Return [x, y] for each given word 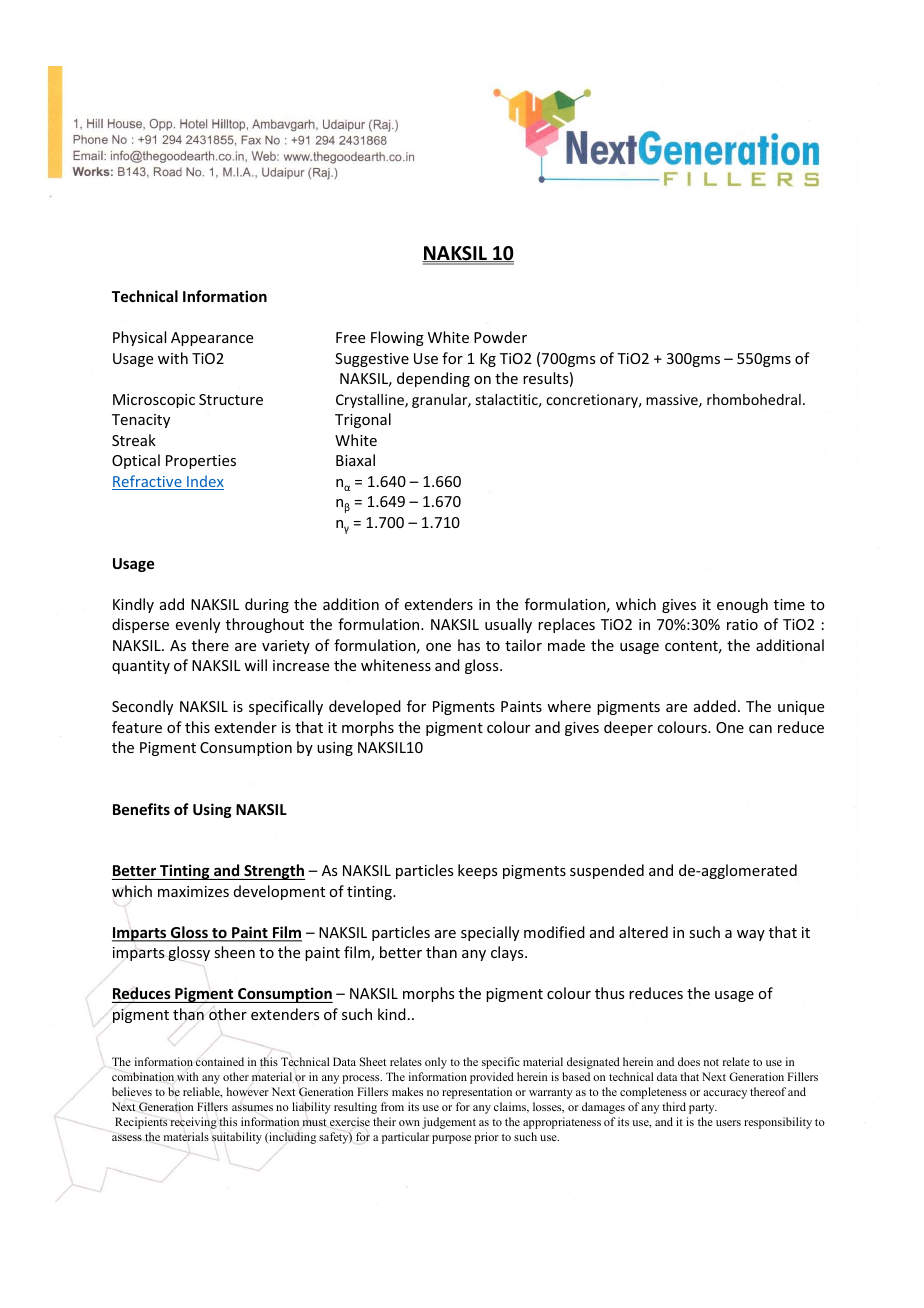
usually [508, 625]
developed [365, 707]
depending [433, 379]
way [751, 935]
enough [742, 605]
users [728, 1123]
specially [490, 933]
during [267, 605]
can [760, 729]
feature [137, 727]
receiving [193, 1123]
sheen [234, 952]
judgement [449, 1123]
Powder [500, 337]
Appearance [212, 339]
